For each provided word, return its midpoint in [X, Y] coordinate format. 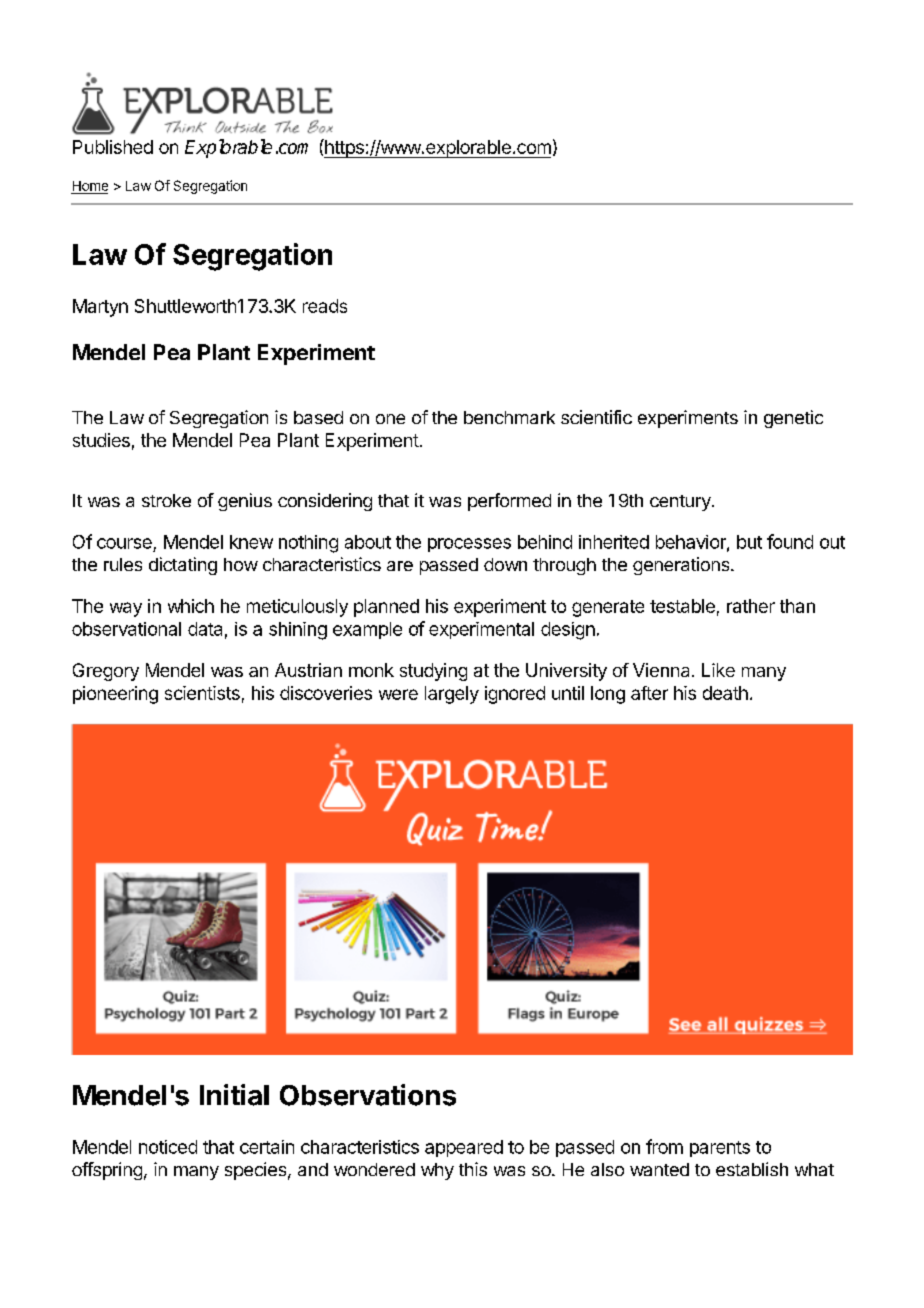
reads [325, 306]
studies [101, 440]
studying [433, 672]
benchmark [509, 417]
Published [113, 147]
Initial [234, 1095]
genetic [793, 419]
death [725, 693]
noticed [168, 1147]
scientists [202, 693]
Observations [368, 1095]
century [680, 503]
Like [718, 670]
